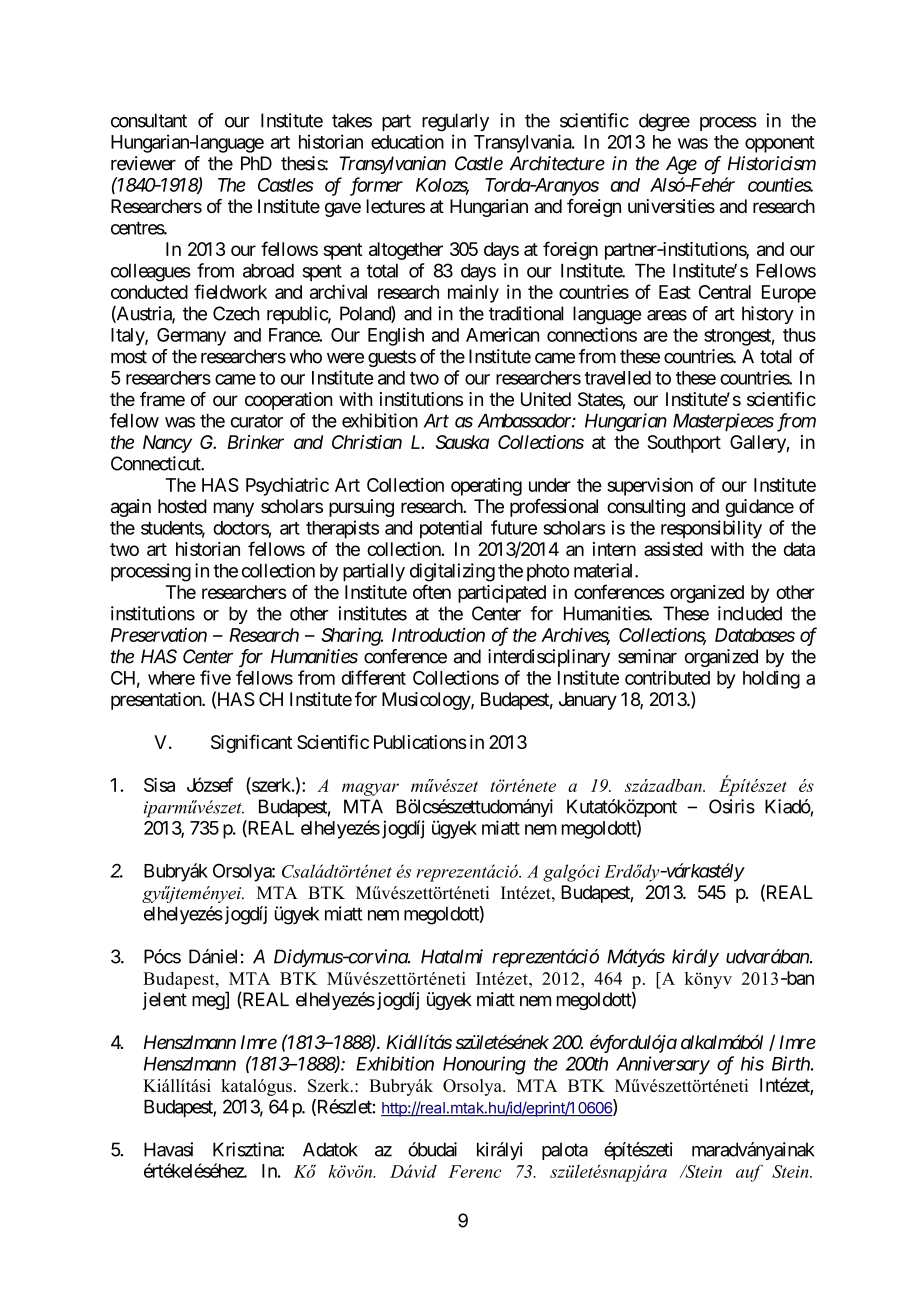 This screenshot has height=1308, width=924. I want to click on Introduction, so click(438, 634).
